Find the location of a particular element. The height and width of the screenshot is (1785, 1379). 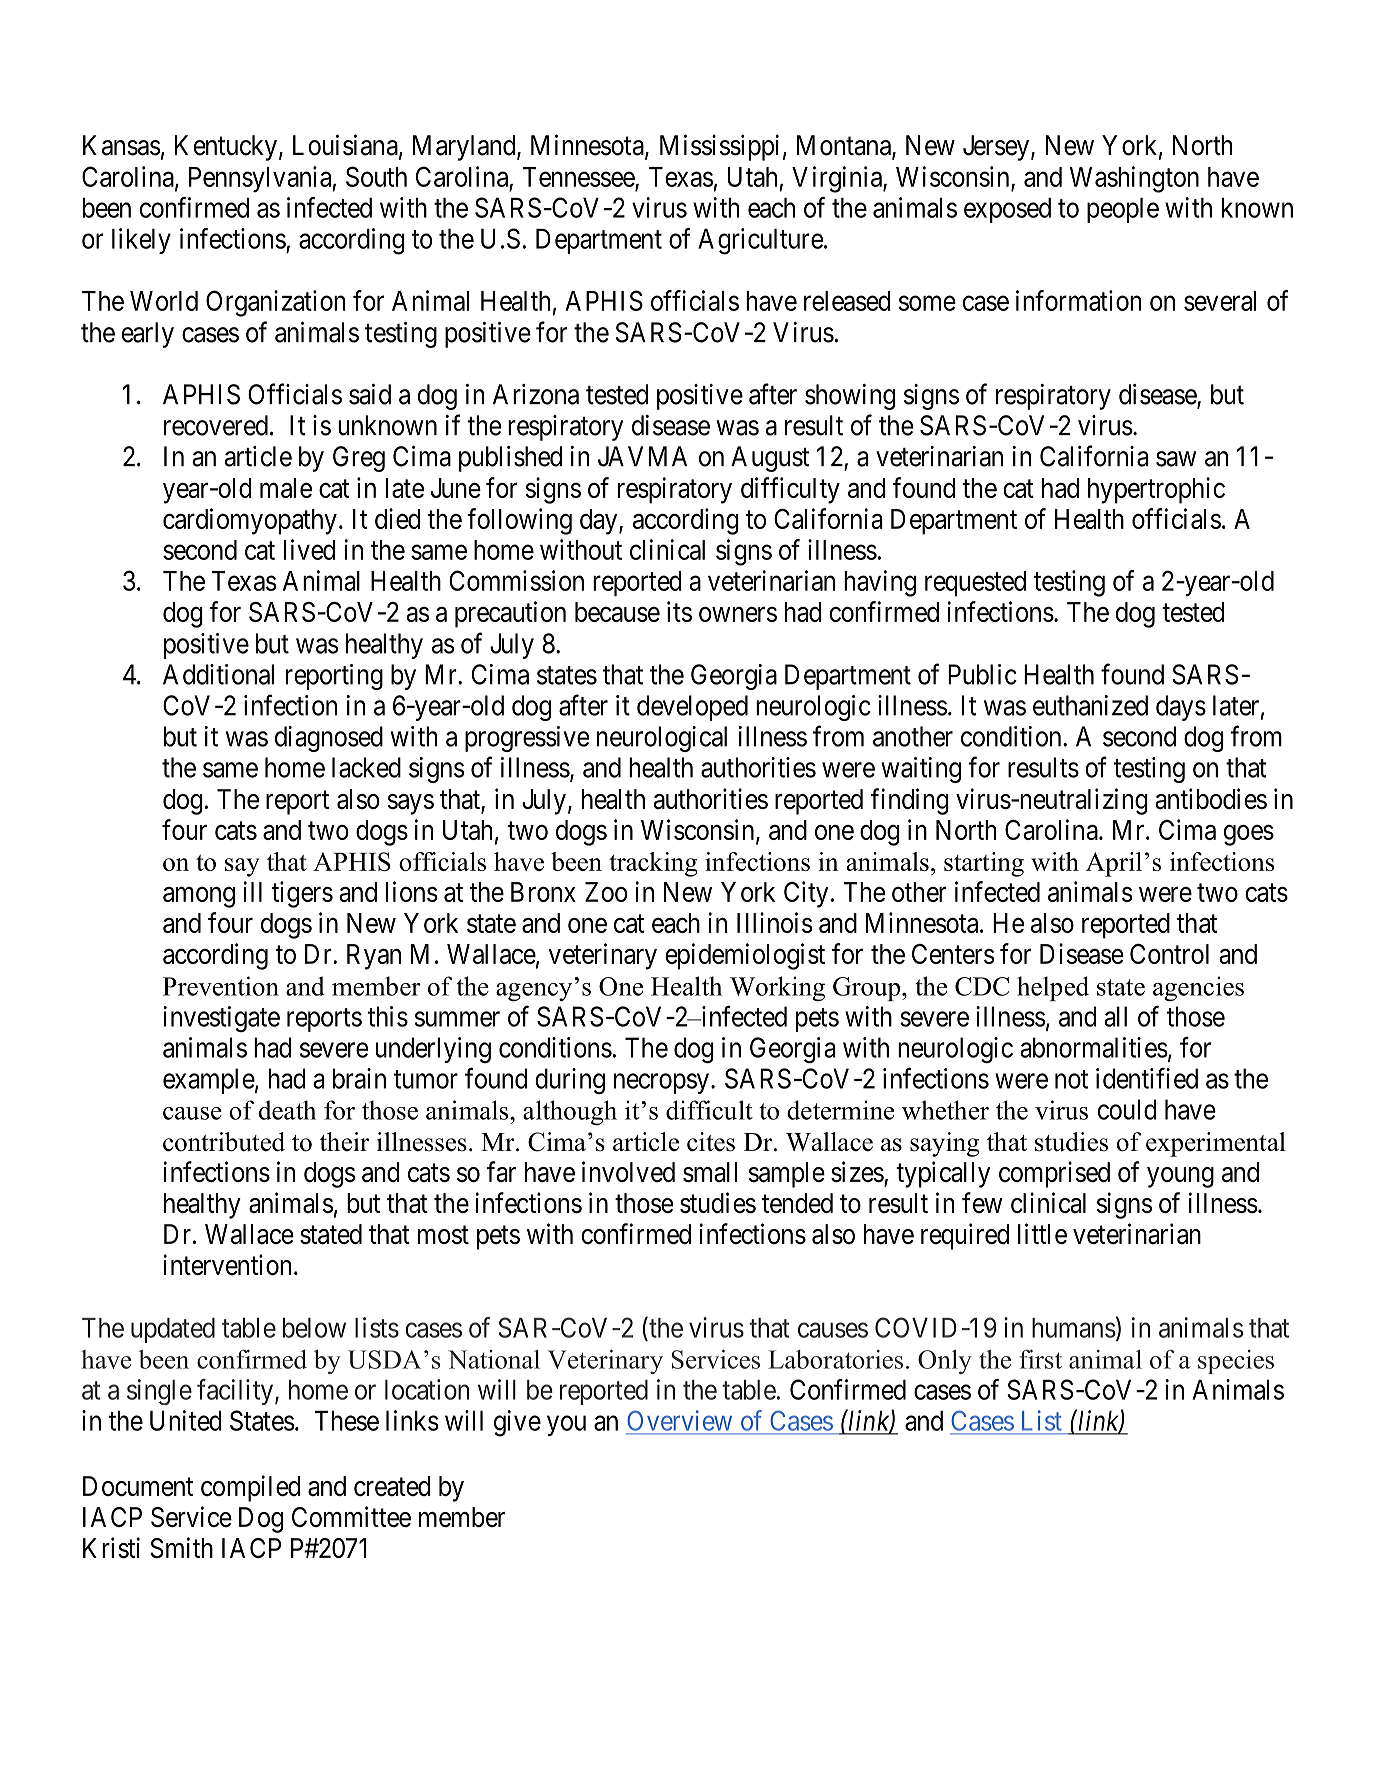

compiled is located at coordinates (250, 1488).
